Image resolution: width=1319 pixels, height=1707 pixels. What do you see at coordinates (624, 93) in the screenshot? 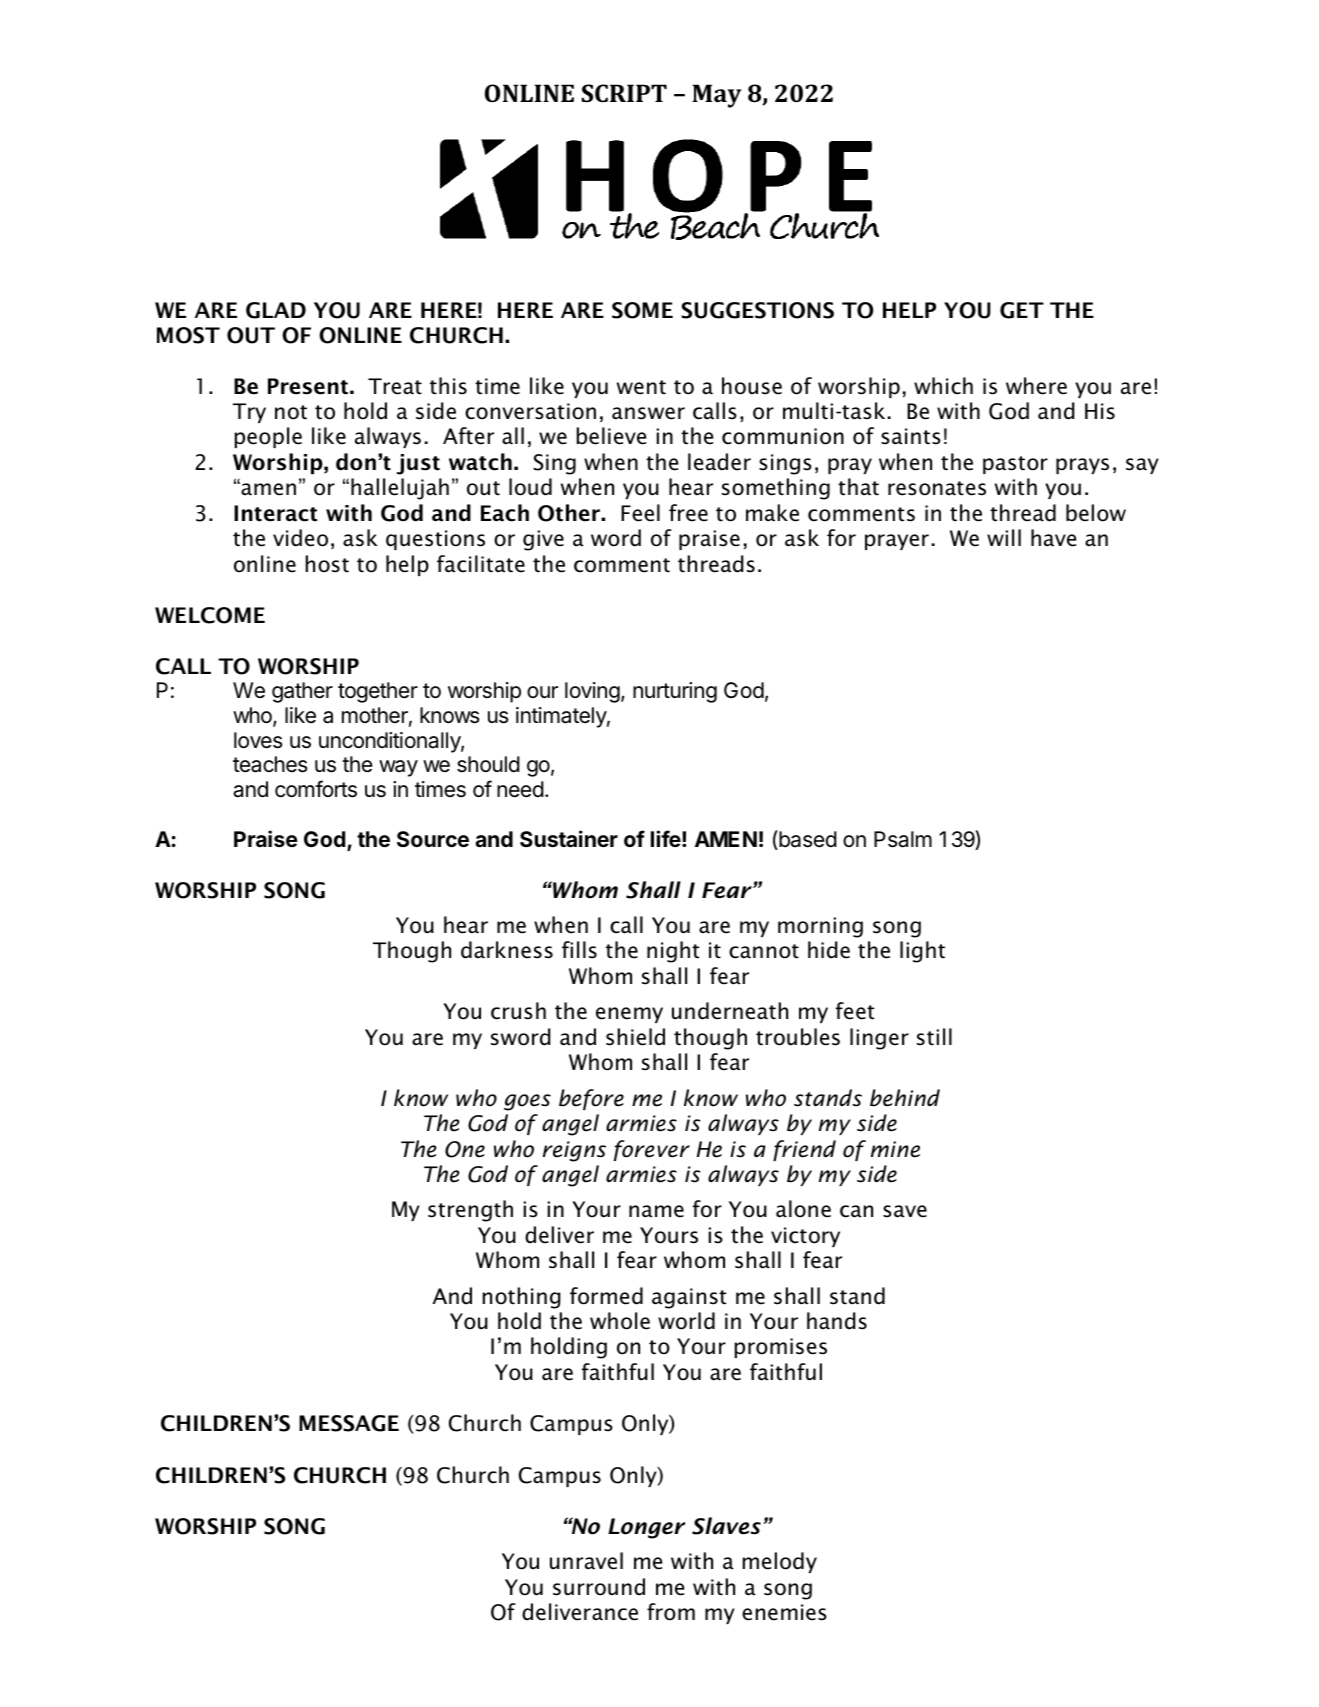
I see `SCRIPT` at bounding box center [624, 93].
